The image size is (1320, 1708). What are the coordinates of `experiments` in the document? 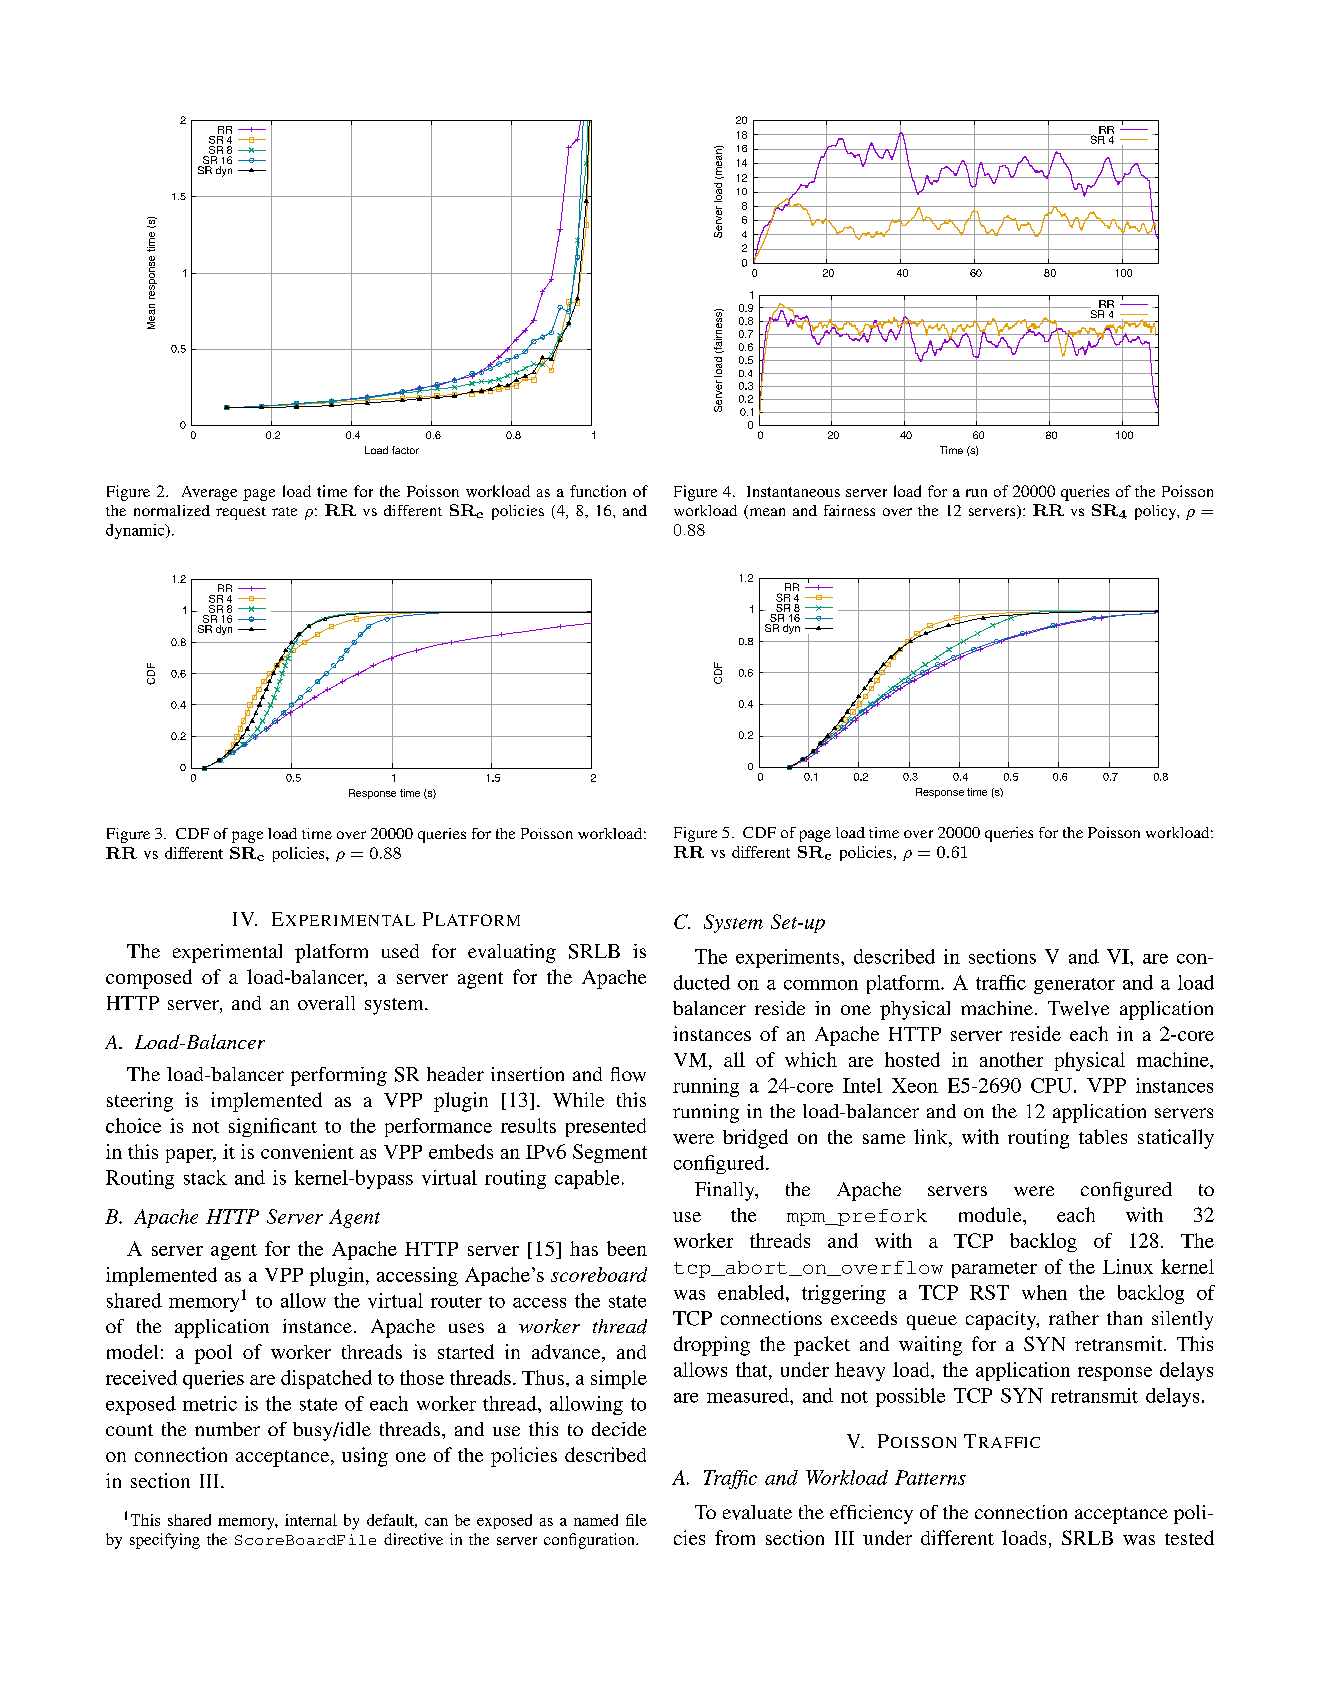 It's located at (789, 958).
